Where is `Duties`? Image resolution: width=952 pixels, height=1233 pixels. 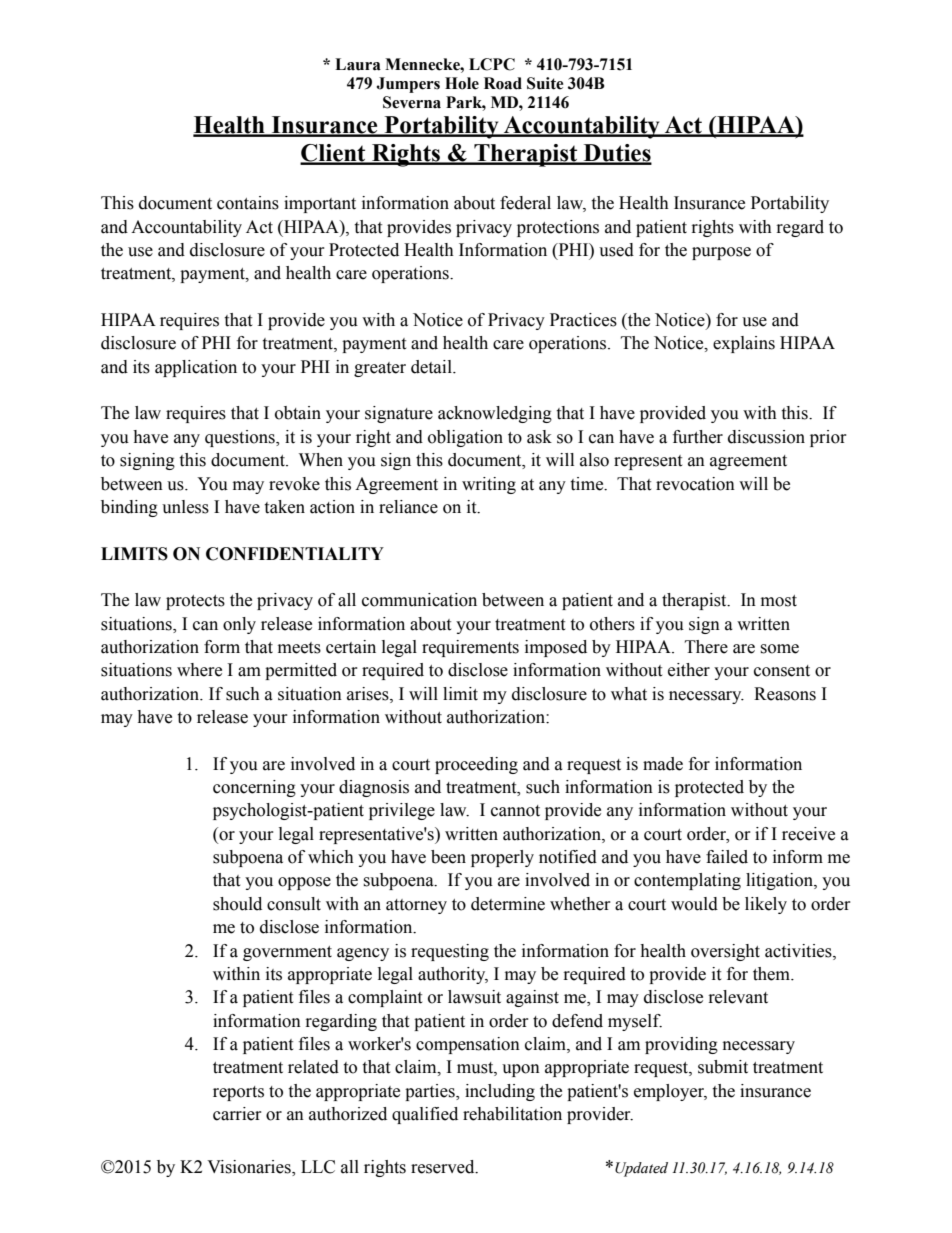
Duties is located at coordinates (616, 154).
